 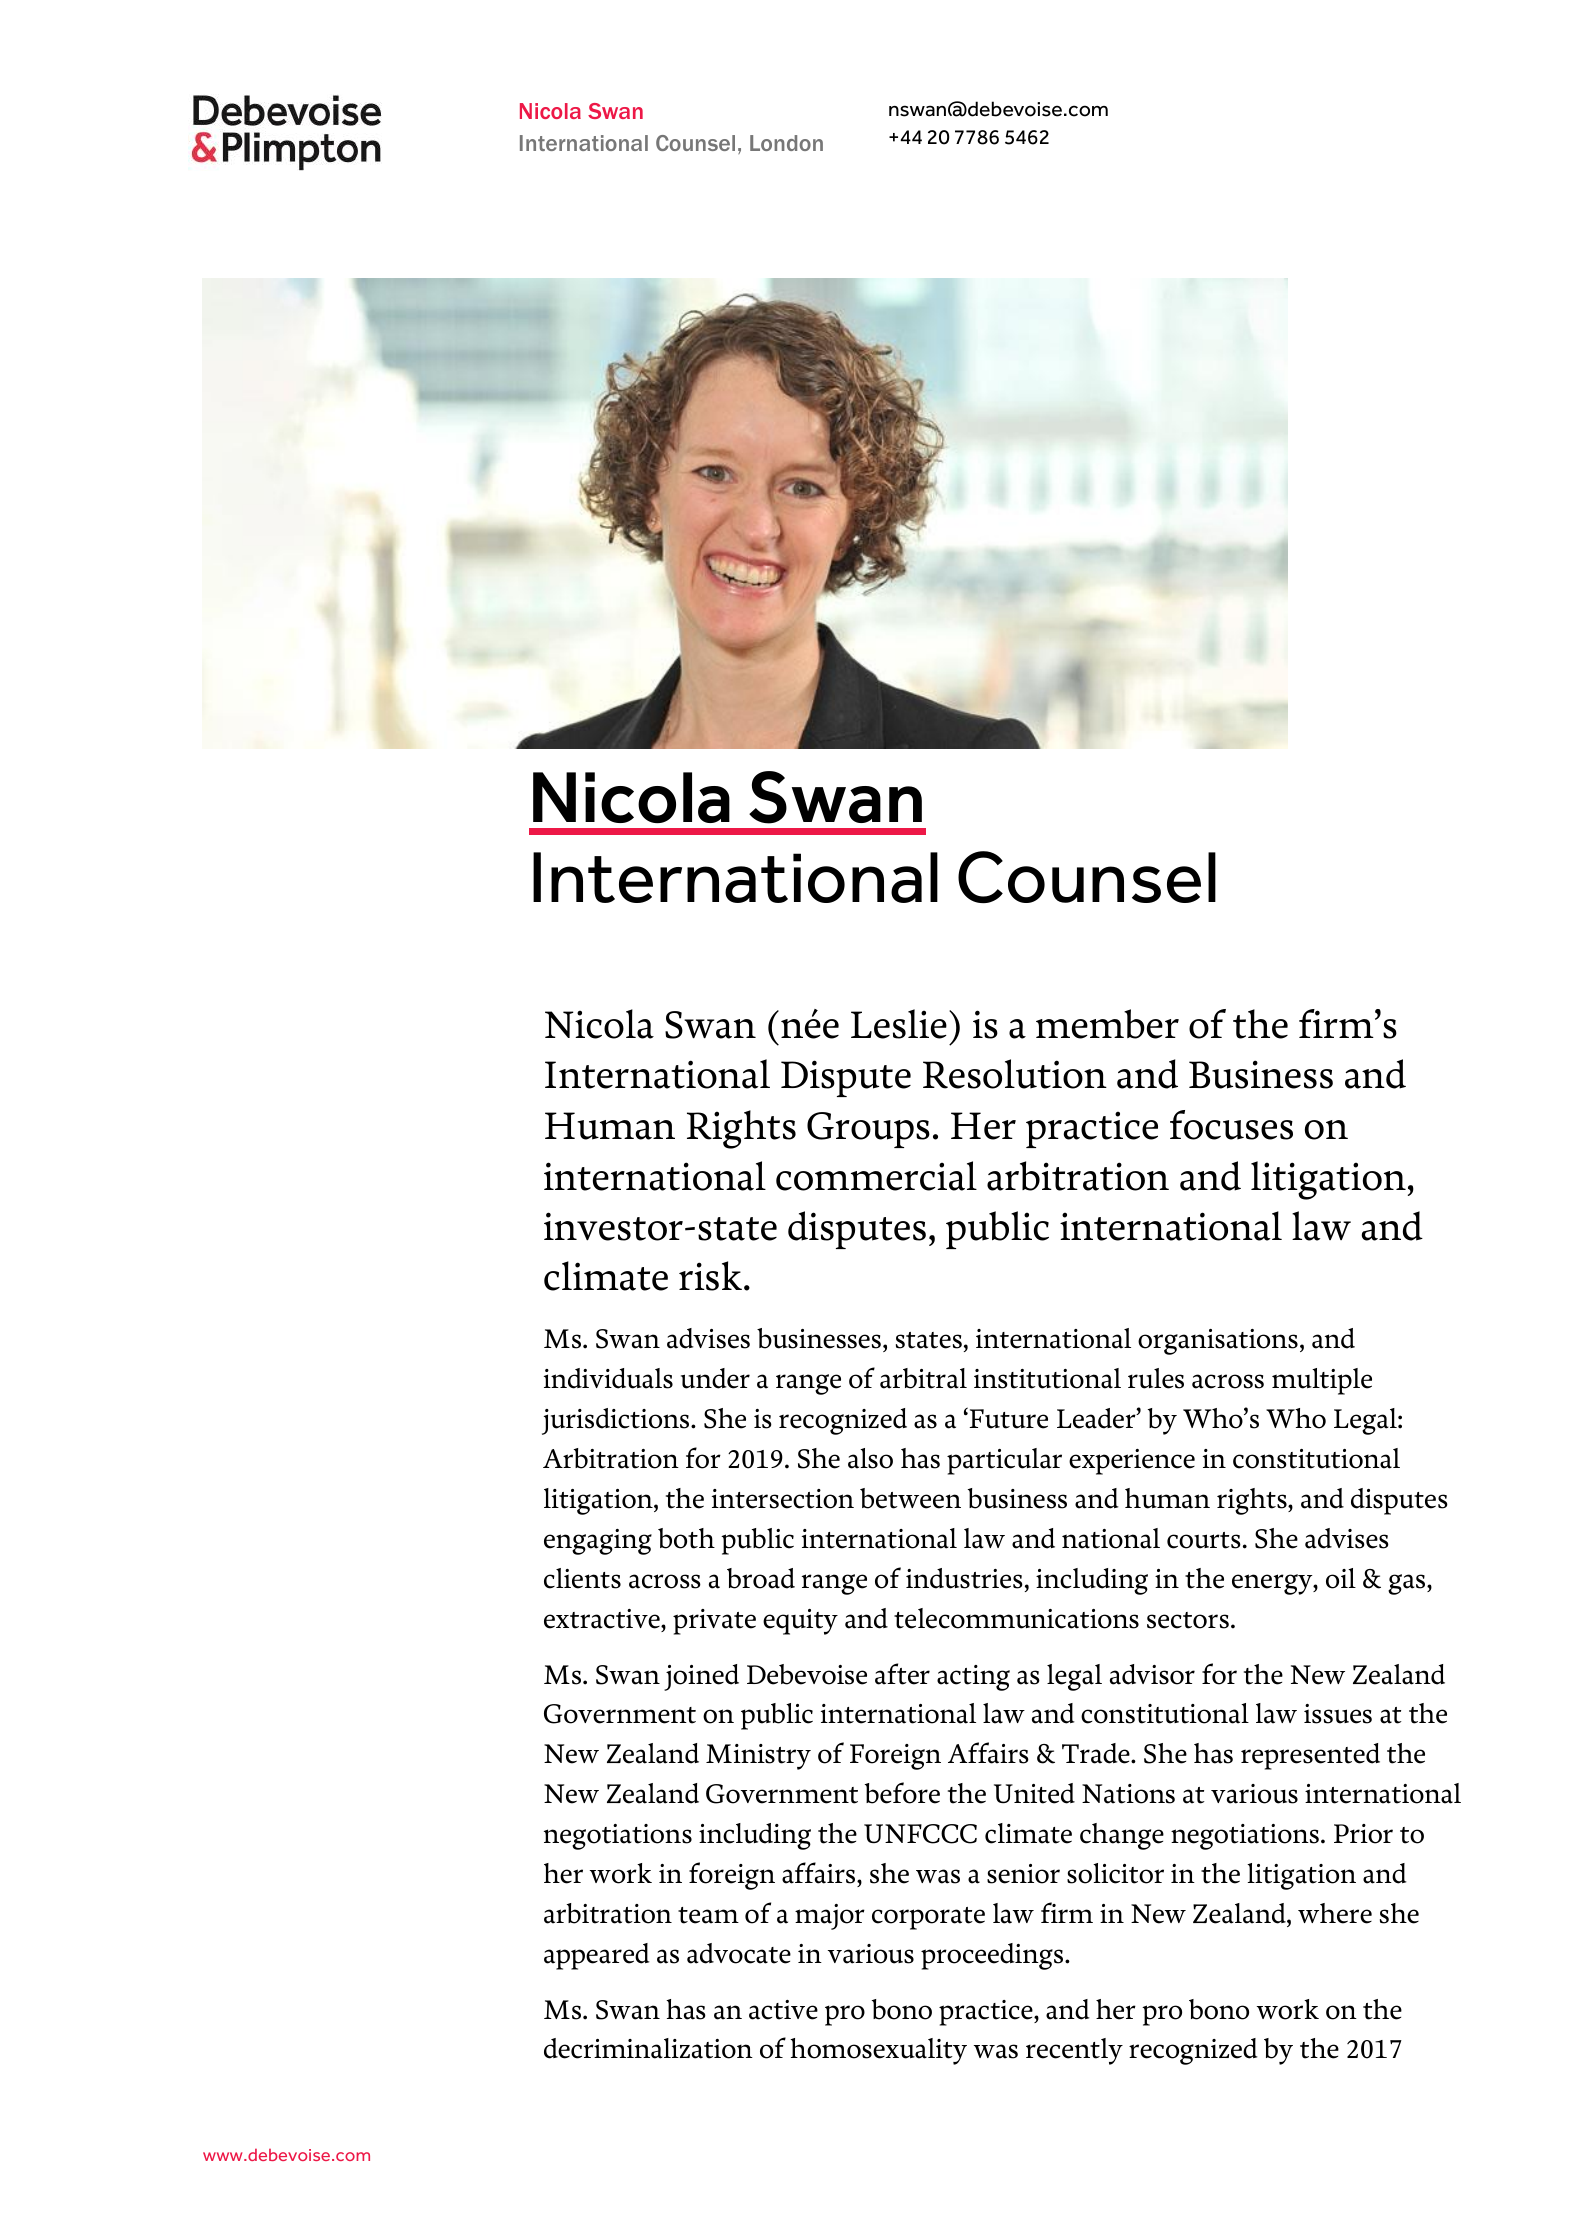 I want to click on Leslie, so click(x=899, y=1024).
